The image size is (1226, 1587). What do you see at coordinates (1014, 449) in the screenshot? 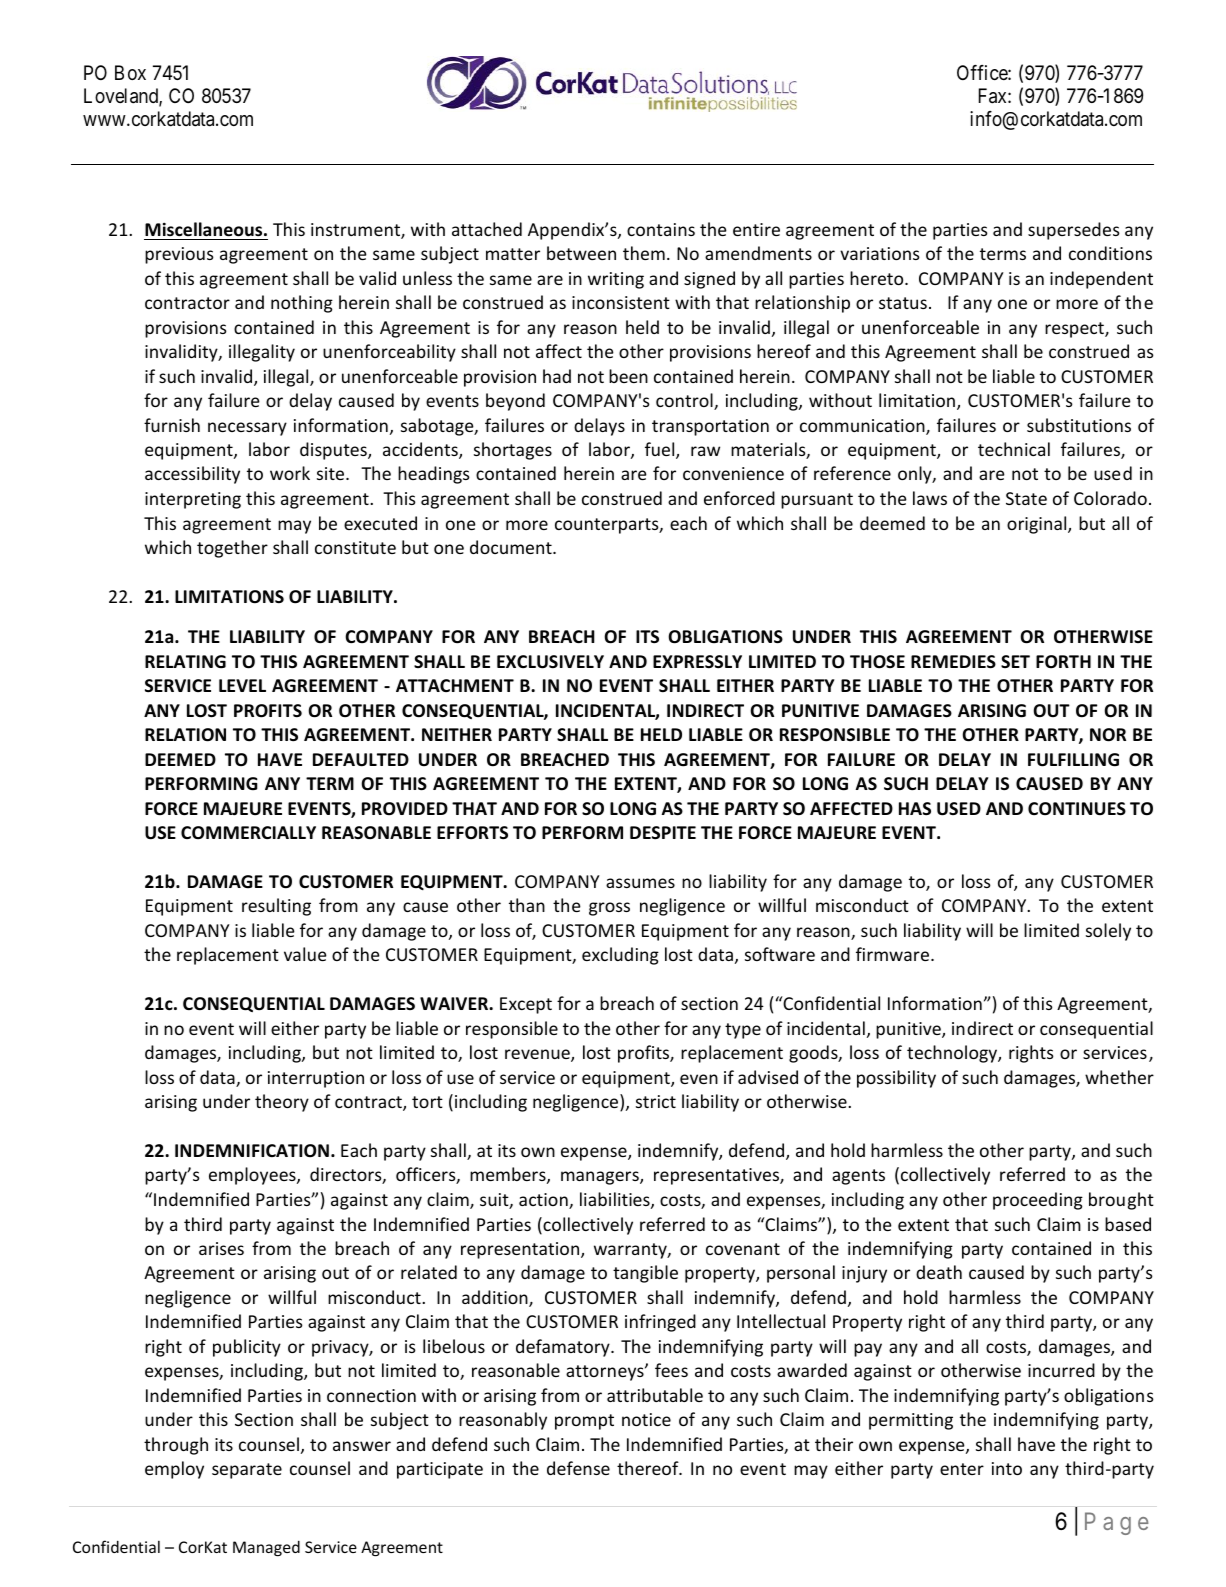
I see `technical` at bounding box center [1014, 449].
